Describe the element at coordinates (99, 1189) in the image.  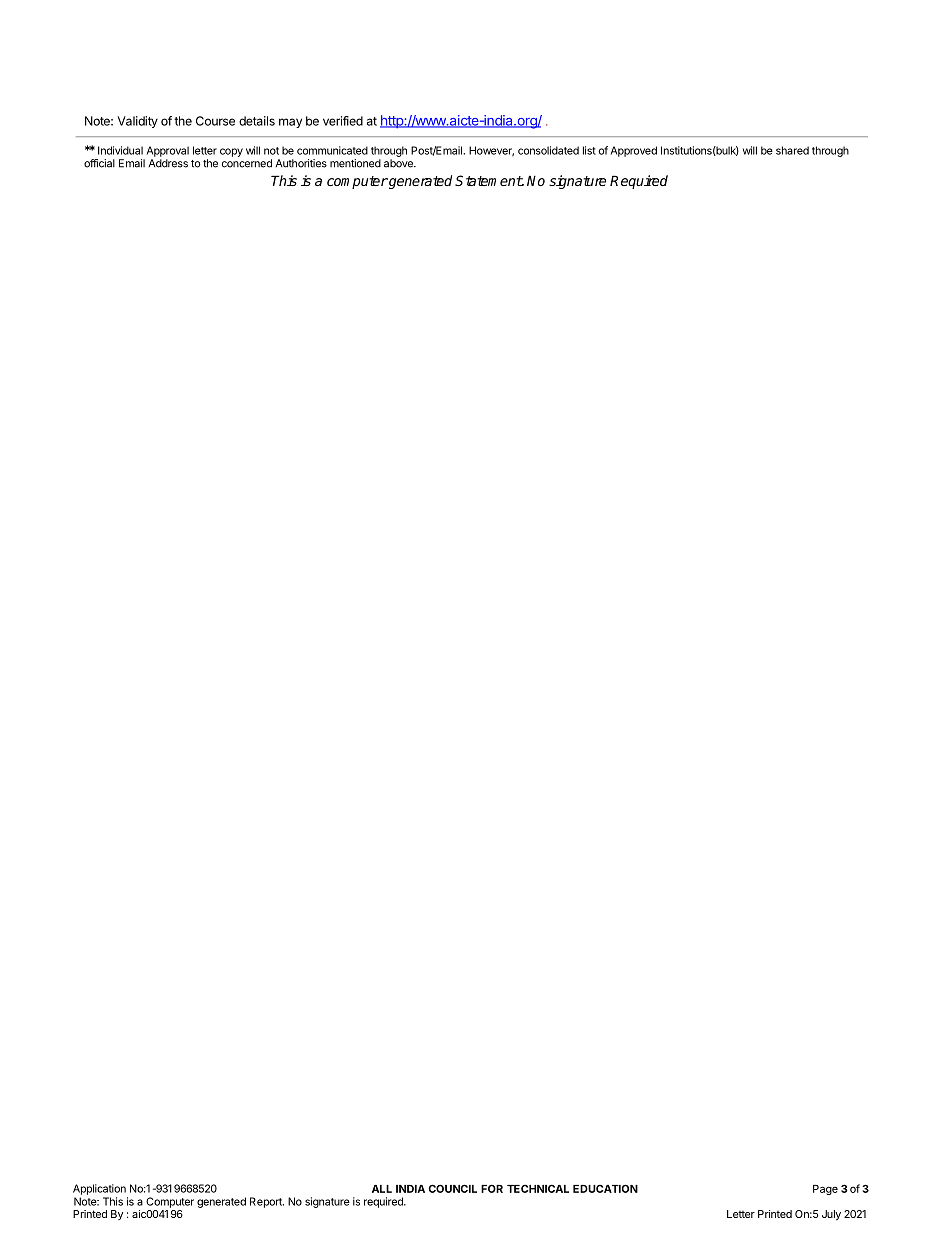
I see `Application` at that location.
